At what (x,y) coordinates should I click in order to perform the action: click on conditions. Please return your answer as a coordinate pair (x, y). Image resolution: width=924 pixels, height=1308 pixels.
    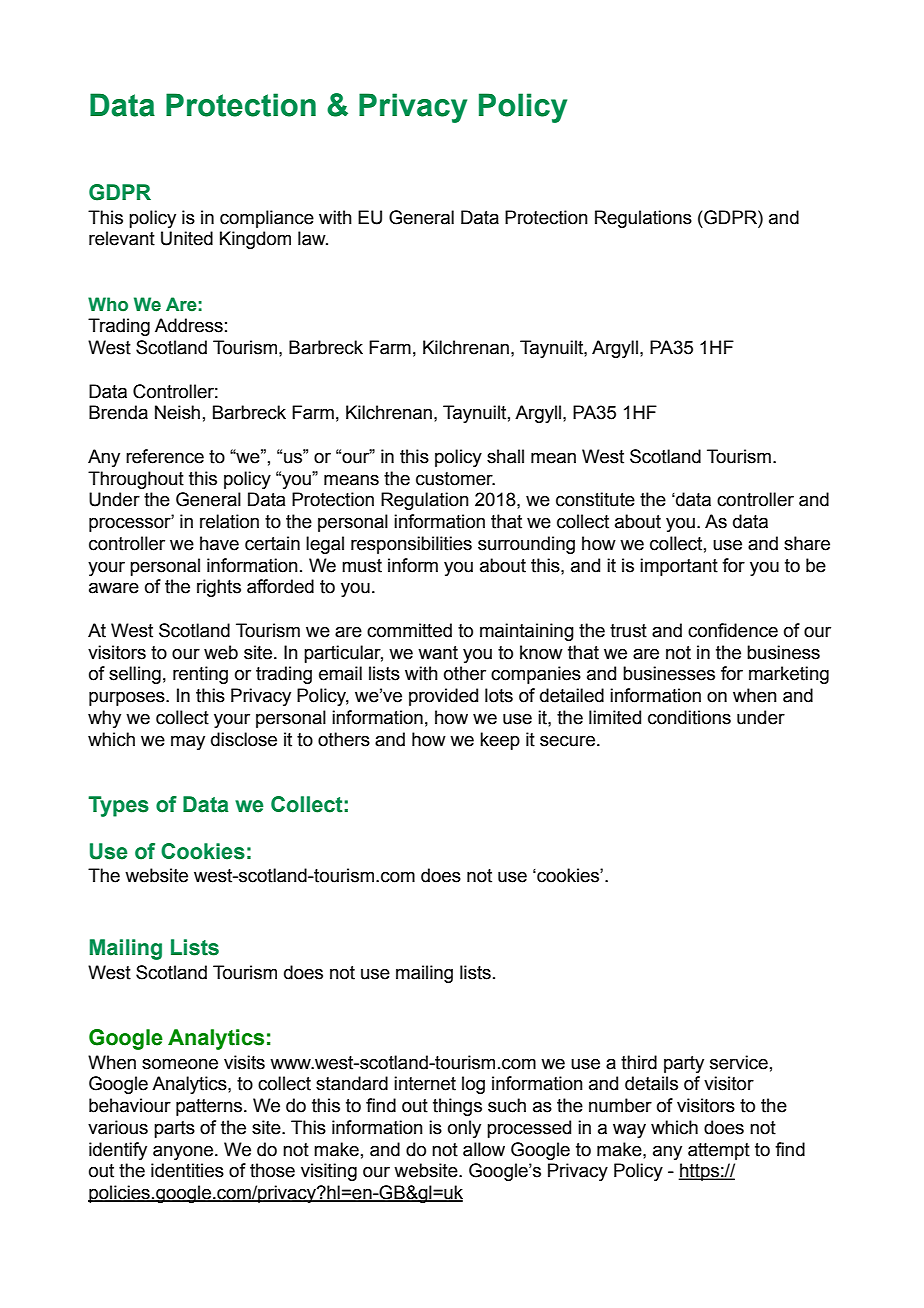
    Looking at the image, I should click on (689, 717).
